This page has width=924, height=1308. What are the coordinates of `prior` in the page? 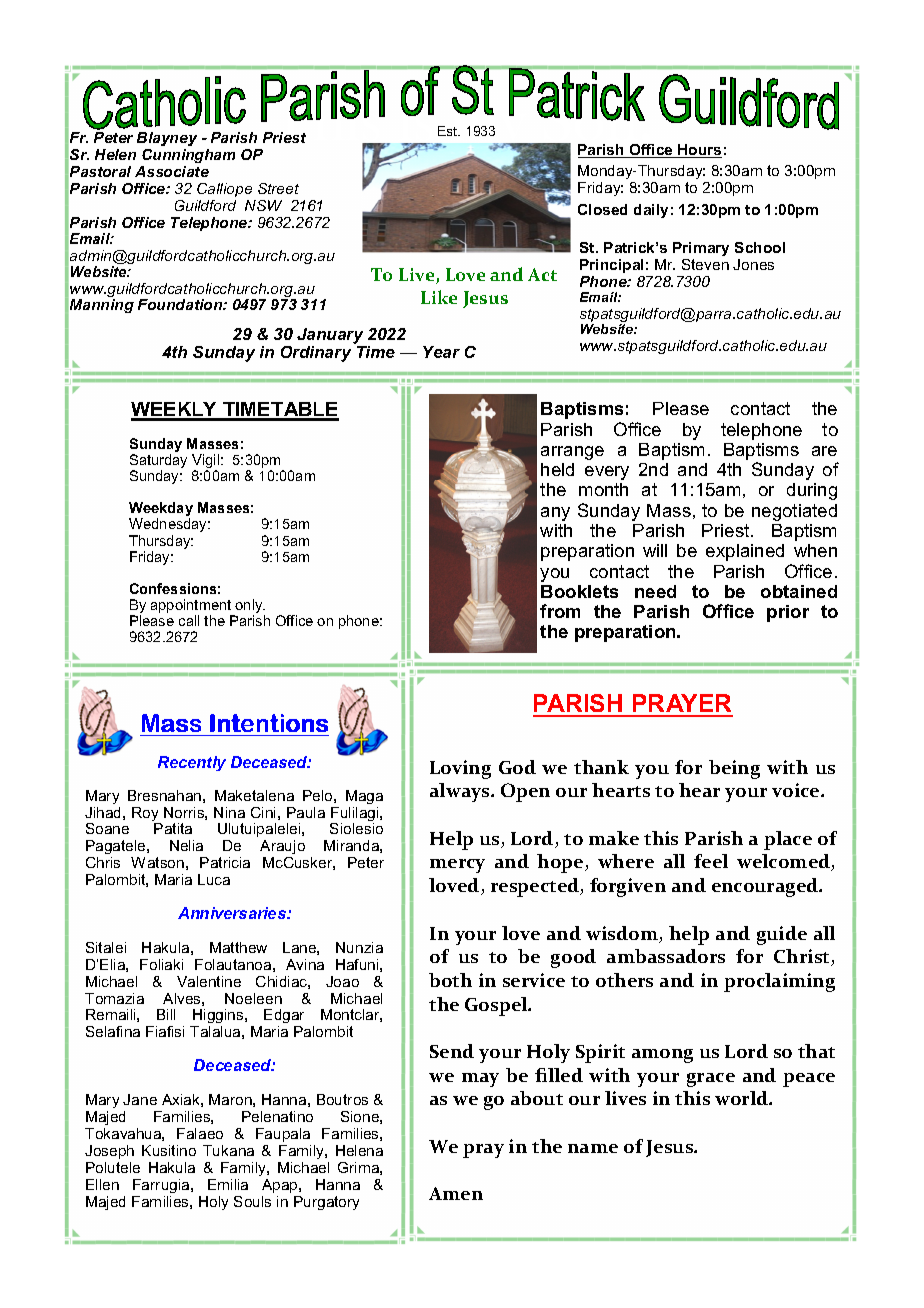 It's located at (788, 613).
